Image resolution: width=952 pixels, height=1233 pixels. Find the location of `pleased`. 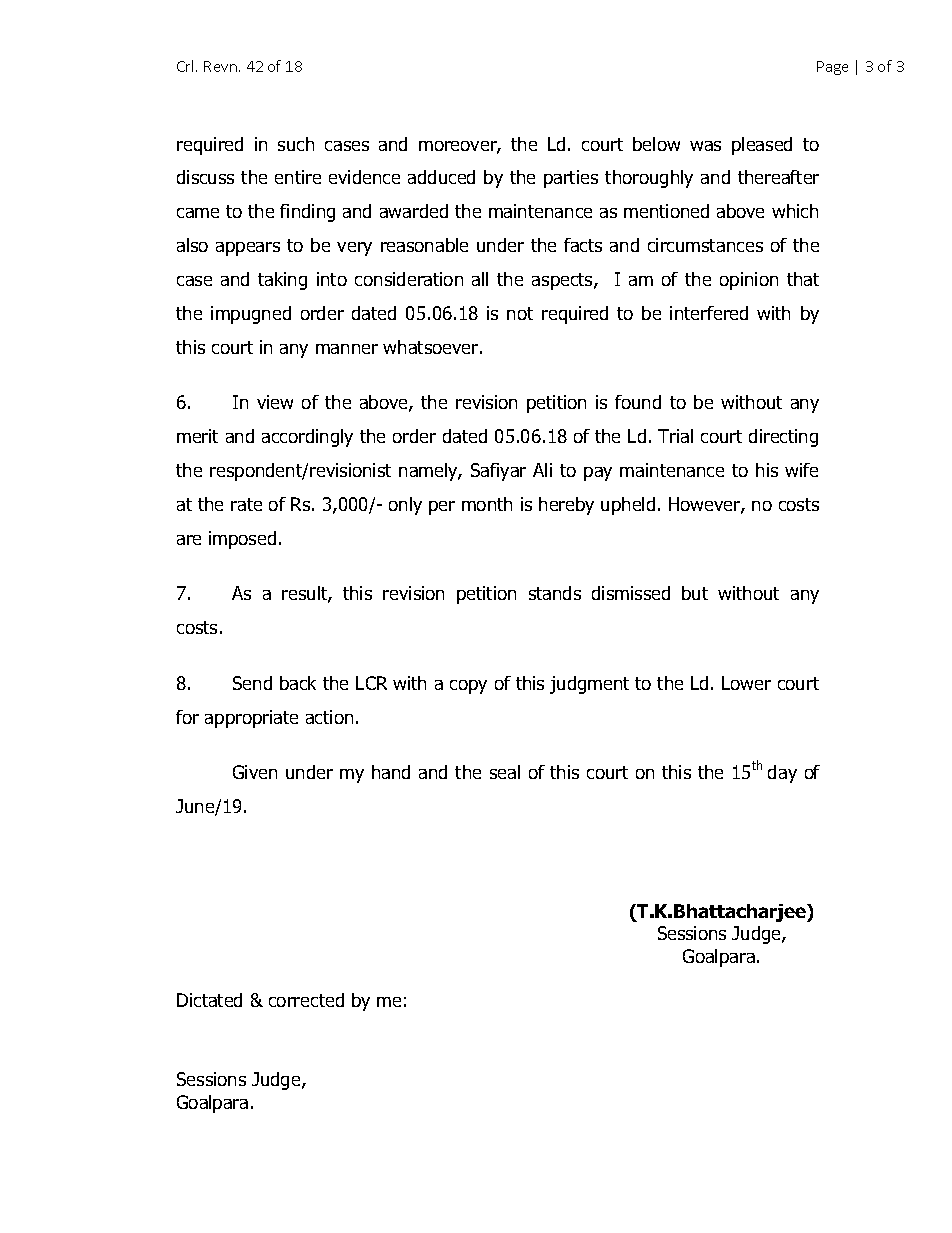

pleased is located at coordinates (762, 146).
